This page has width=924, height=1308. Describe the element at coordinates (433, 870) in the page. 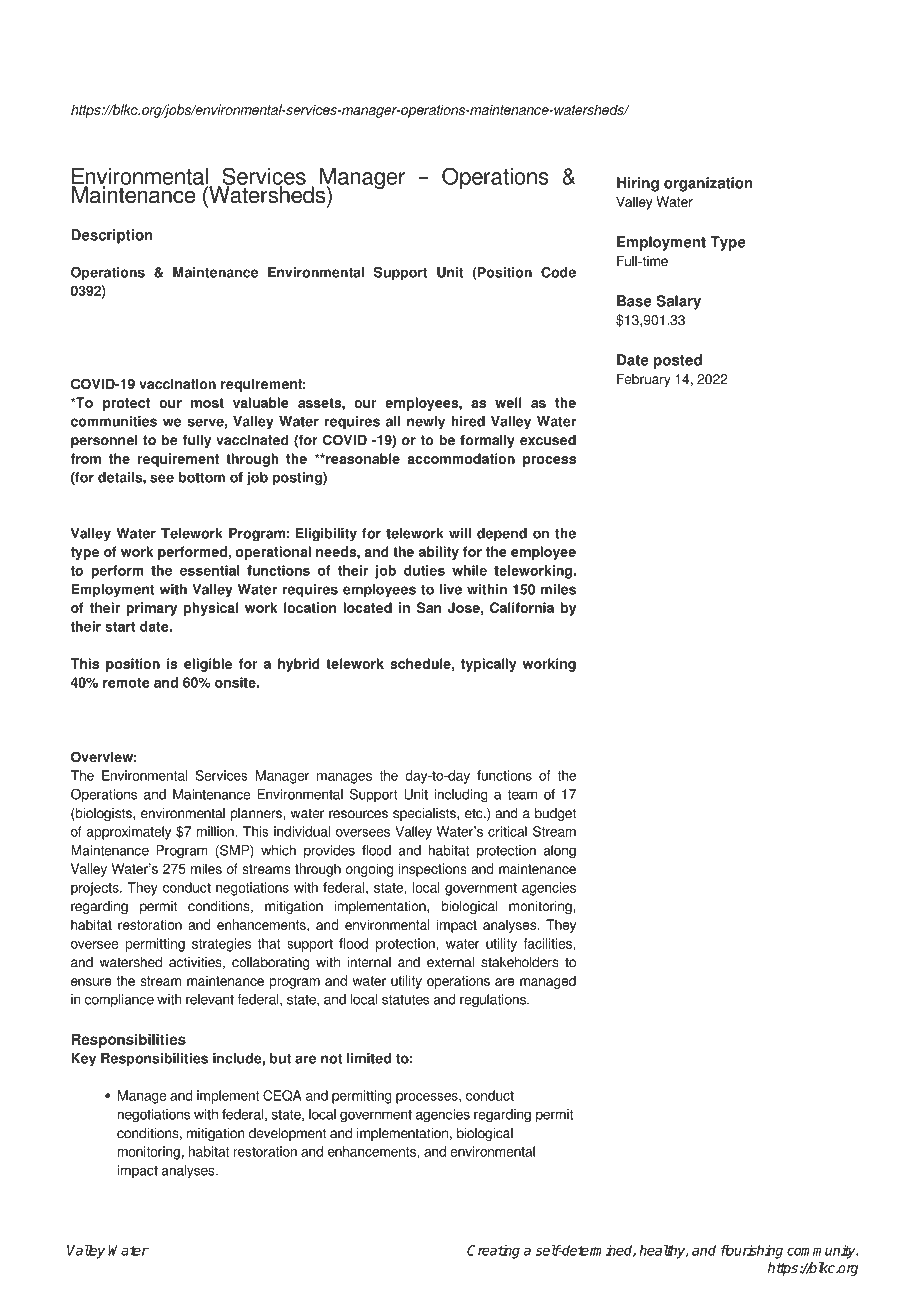

I see `inspections` at that location.
